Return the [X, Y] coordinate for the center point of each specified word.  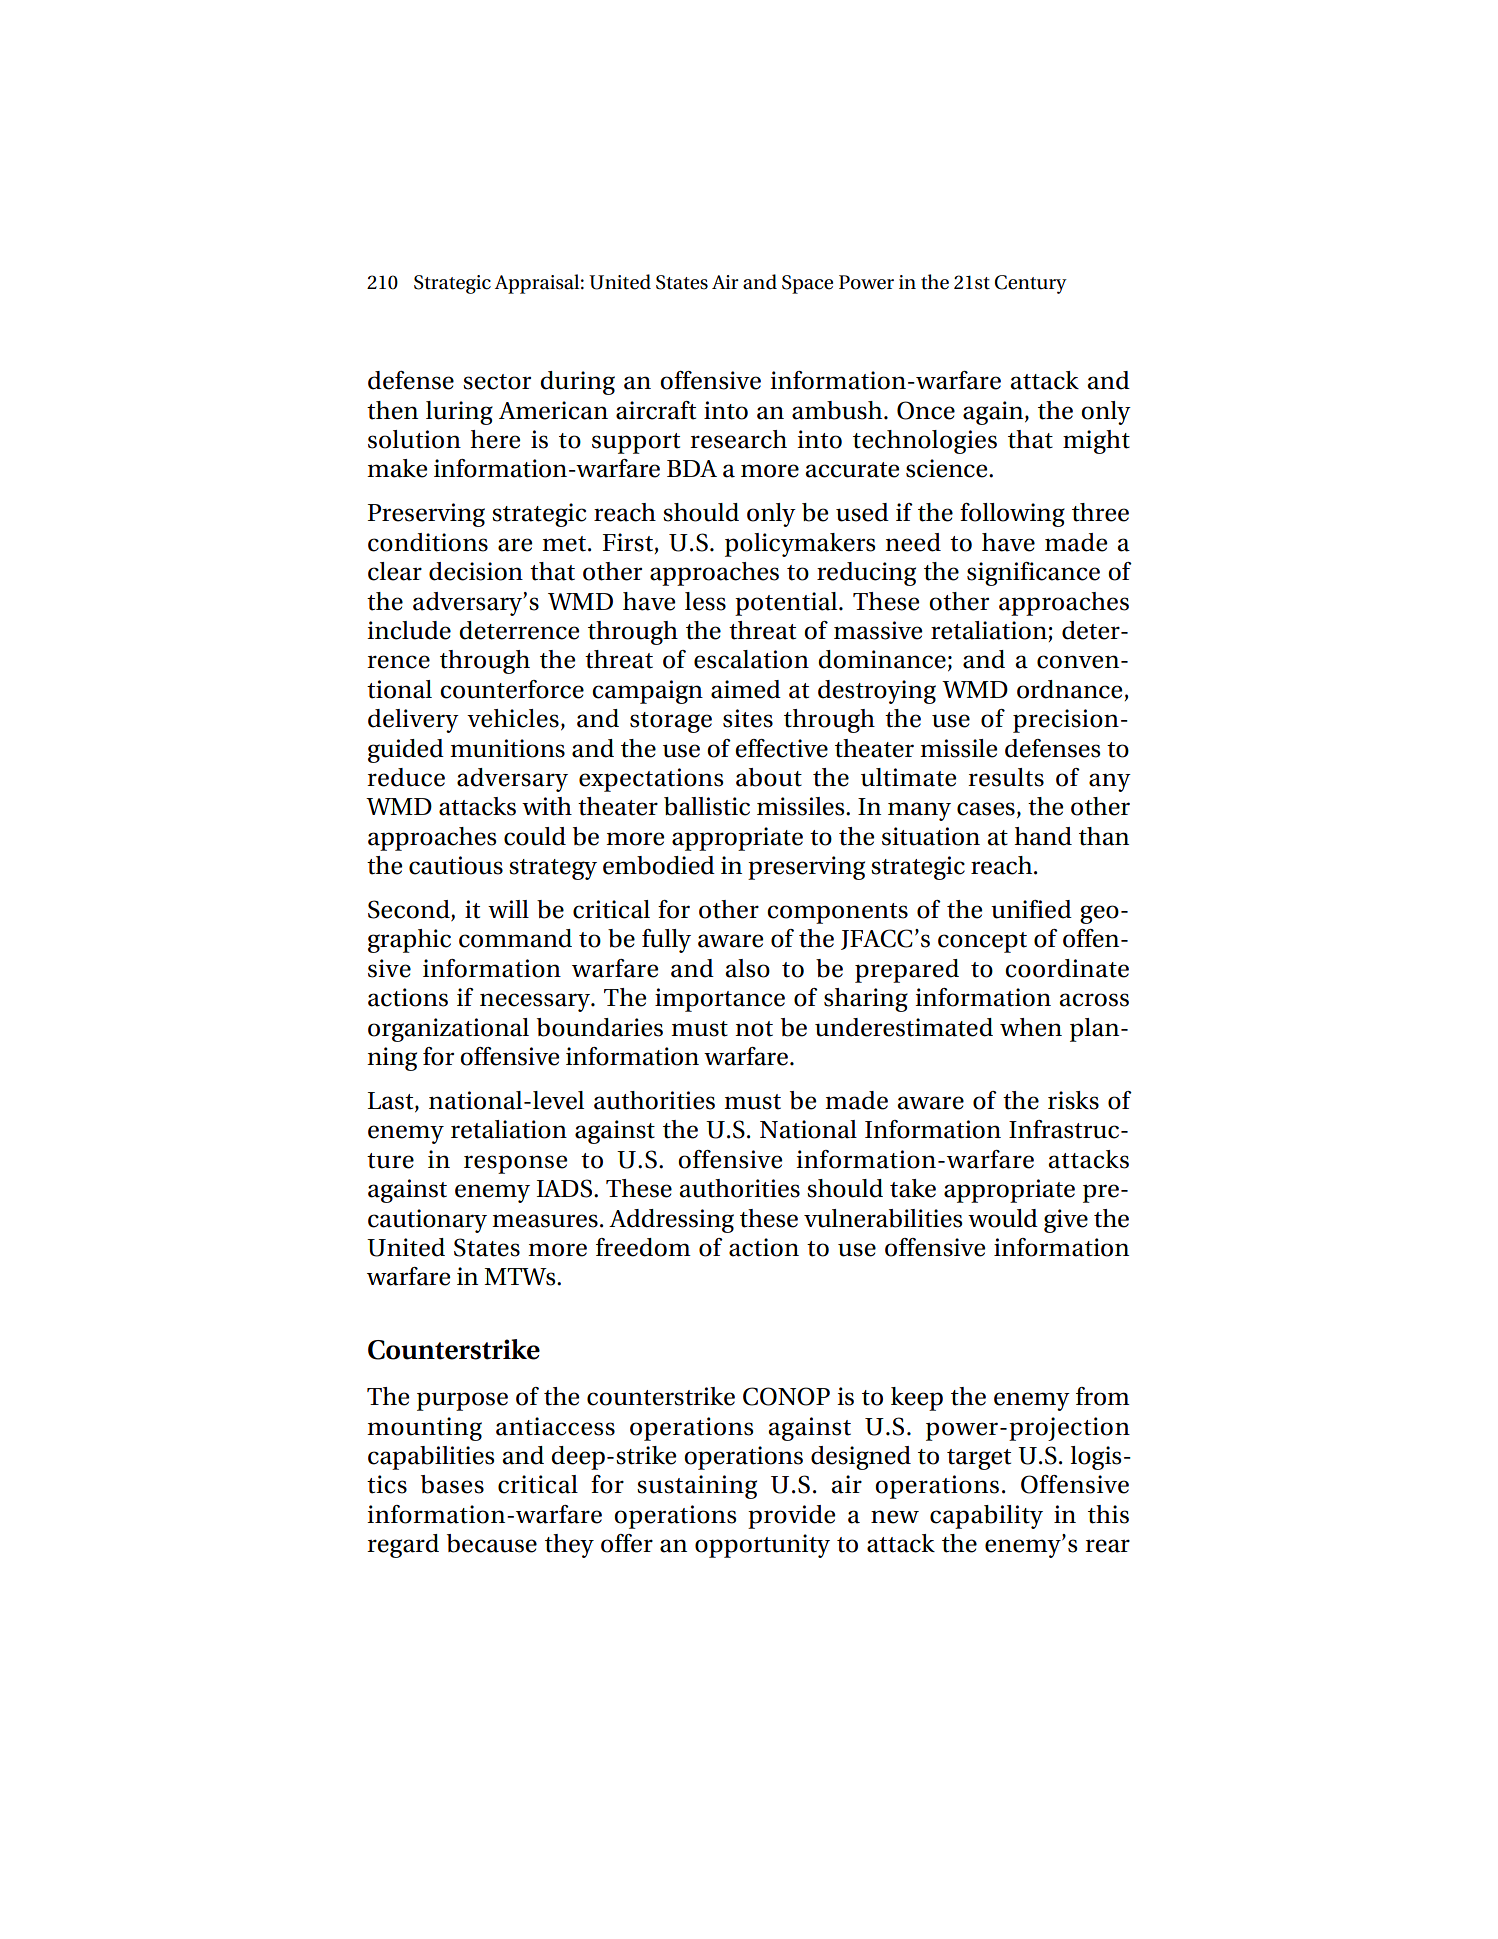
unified [1031, 909]
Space [807, 284]
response [516, 1164]
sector [497, 382]
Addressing [671, 1221]
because [492, 1543]
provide [792, 1517]
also [747, 968]
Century [1031, 284]
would [1003, 1218]
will [508, 909]
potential [787, 604]
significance [1033, 574]
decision [476, 571]
